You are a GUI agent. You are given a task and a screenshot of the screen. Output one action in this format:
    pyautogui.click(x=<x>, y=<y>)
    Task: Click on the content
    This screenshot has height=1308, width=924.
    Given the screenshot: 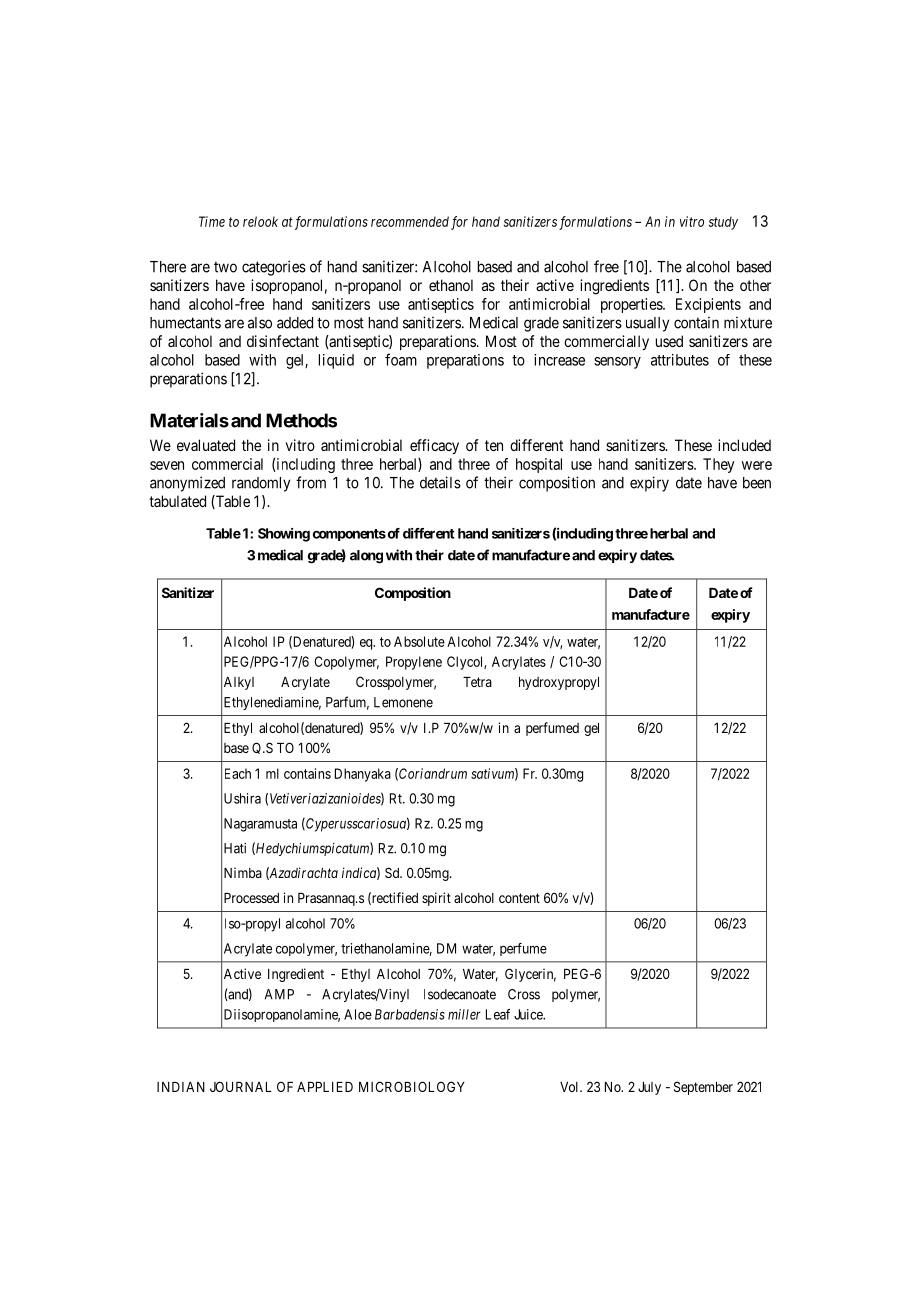 What is the action you would take?
    pyautogui.click(x=519, y=898)
